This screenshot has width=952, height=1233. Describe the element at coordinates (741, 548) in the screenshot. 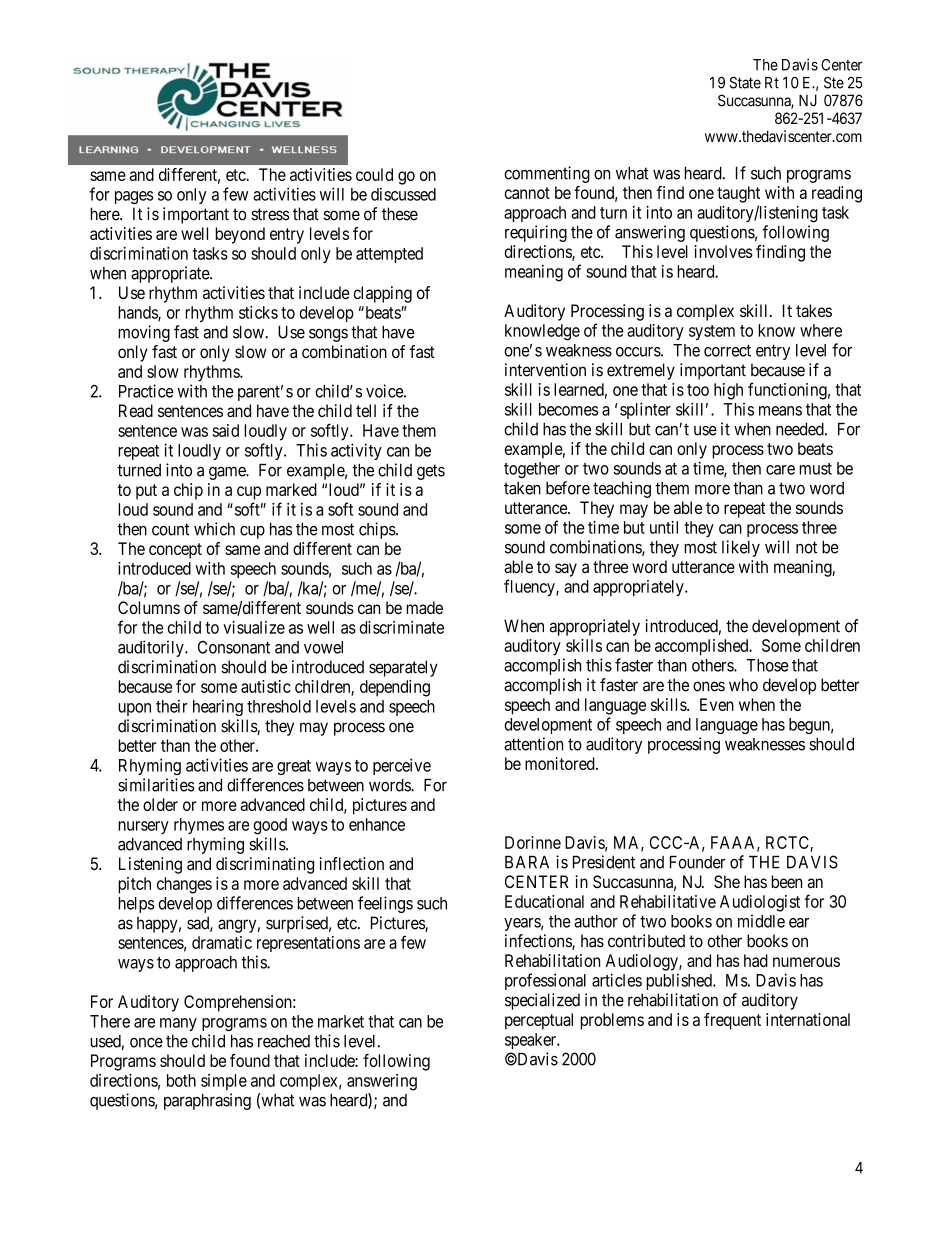

I see `likely` at that location.
